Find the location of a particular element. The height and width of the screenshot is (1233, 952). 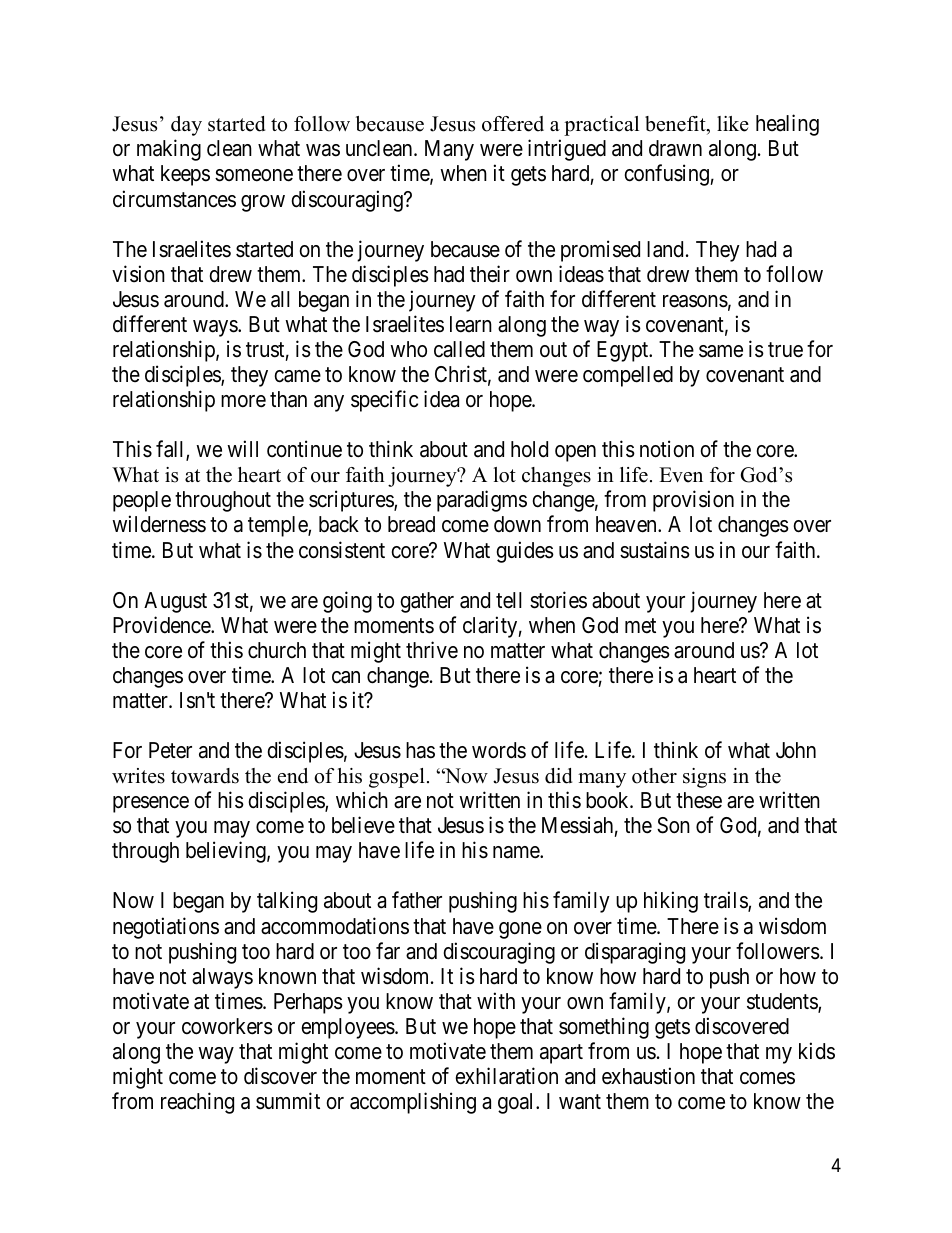

like is located at coordinates (733, 124).
